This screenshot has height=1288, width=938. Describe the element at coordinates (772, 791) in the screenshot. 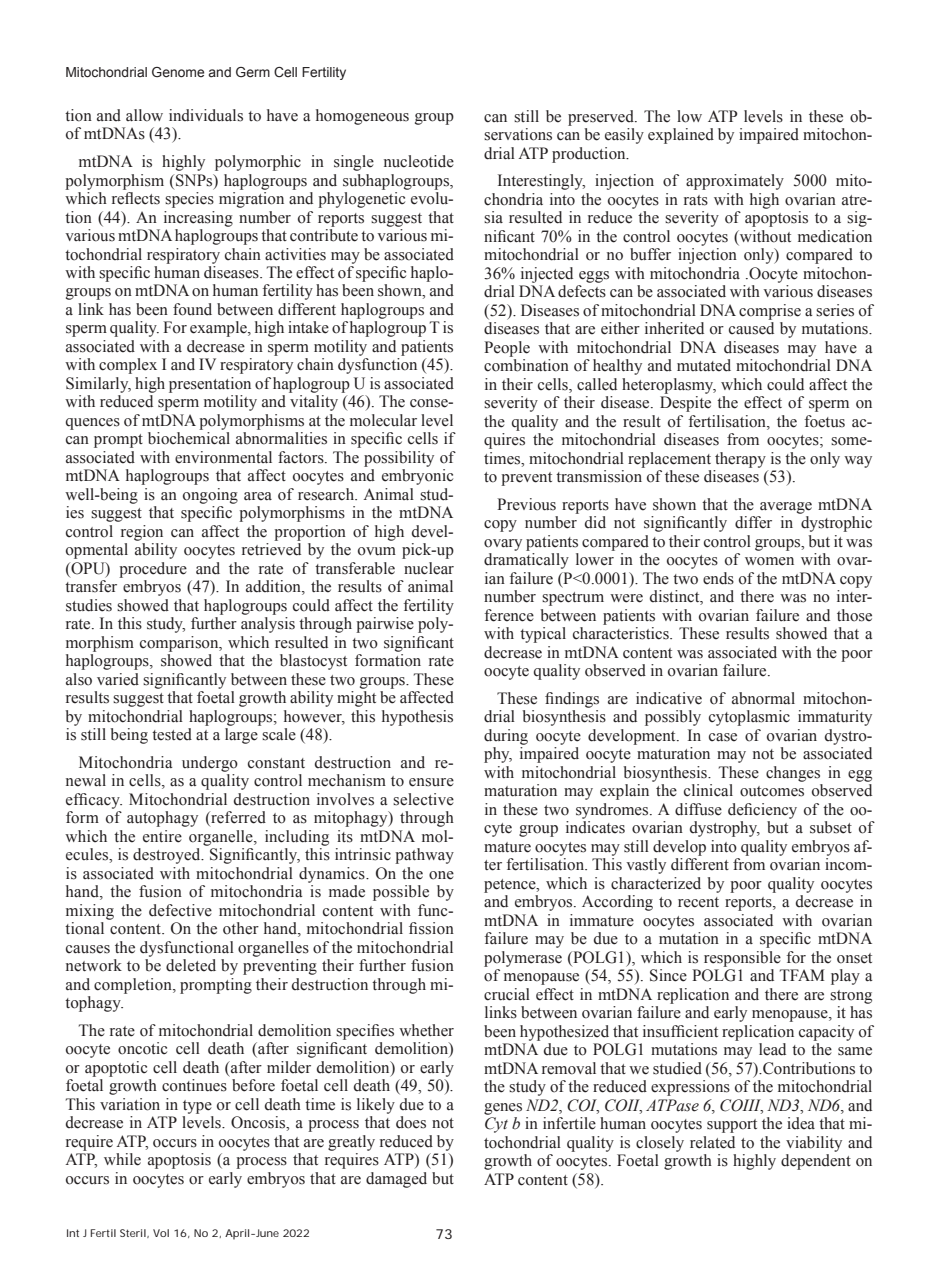

I see `outcomes` at that location.
